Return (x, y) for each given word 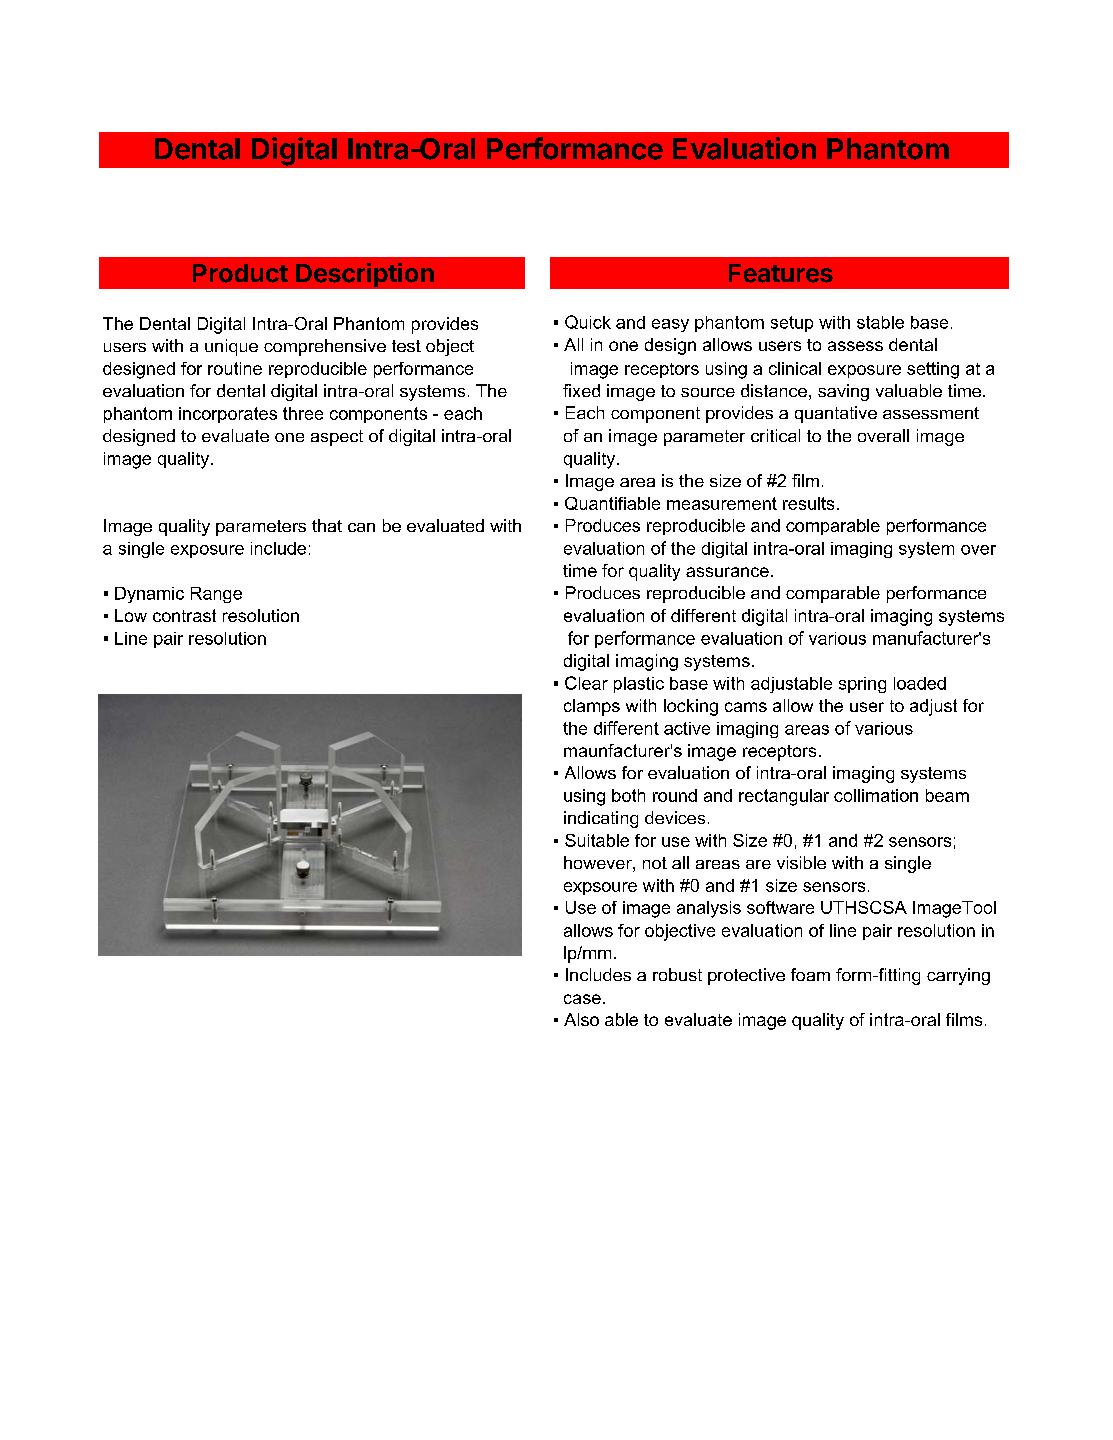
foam (810, 974)
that (327, 525)
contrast (184, 615)
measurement (722, 503)
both (628, 795)
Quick (588, 322)
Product (240, 273)
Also (581, 1019)
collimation (876, 795)
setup (792, 324)
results (808, 503)
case (582, 999)
